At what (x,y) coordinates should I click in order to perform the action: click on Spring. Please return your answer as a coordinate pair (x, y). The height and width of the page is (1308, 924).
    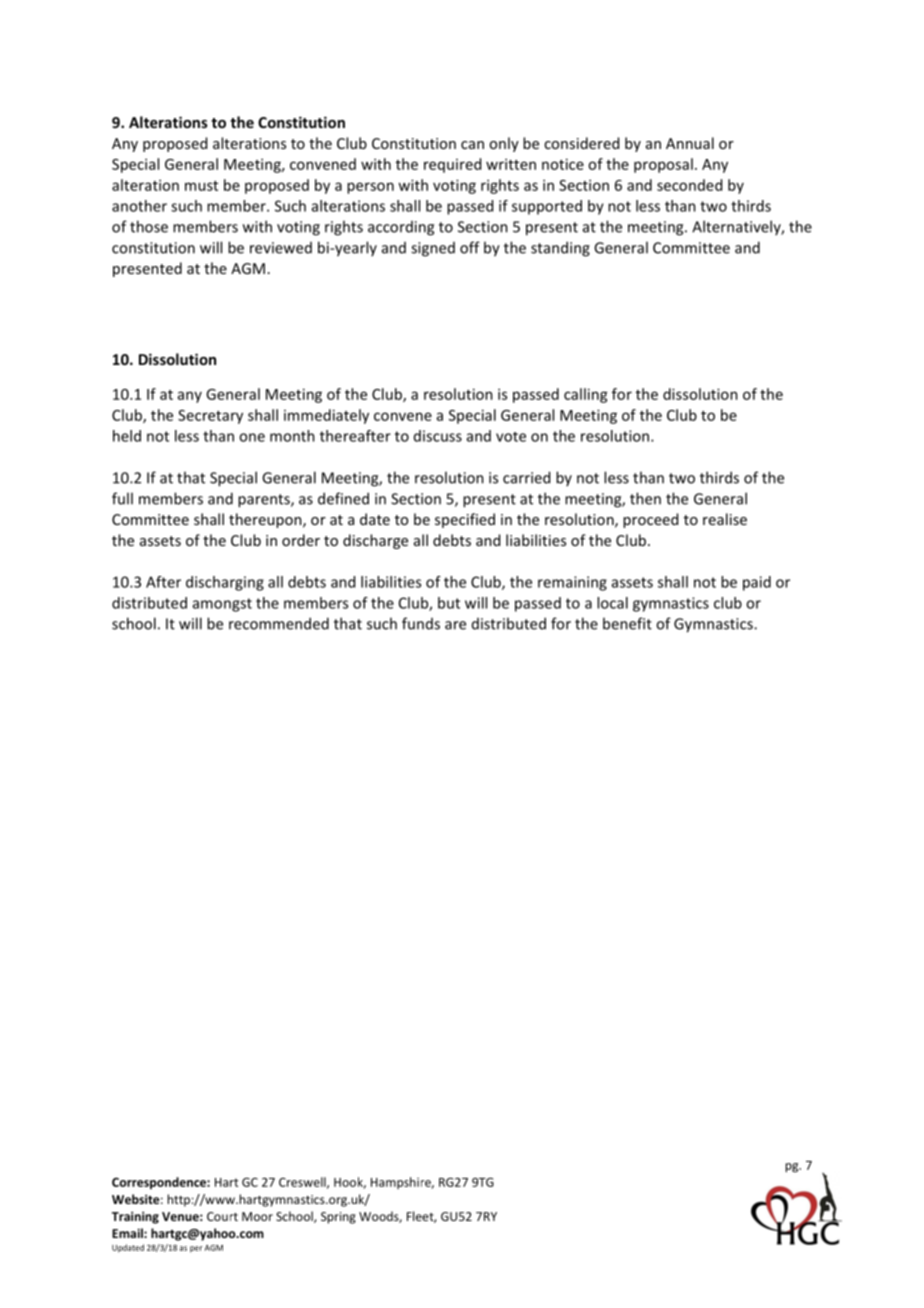
    Looking at the image, I should click on (338, 1218).
